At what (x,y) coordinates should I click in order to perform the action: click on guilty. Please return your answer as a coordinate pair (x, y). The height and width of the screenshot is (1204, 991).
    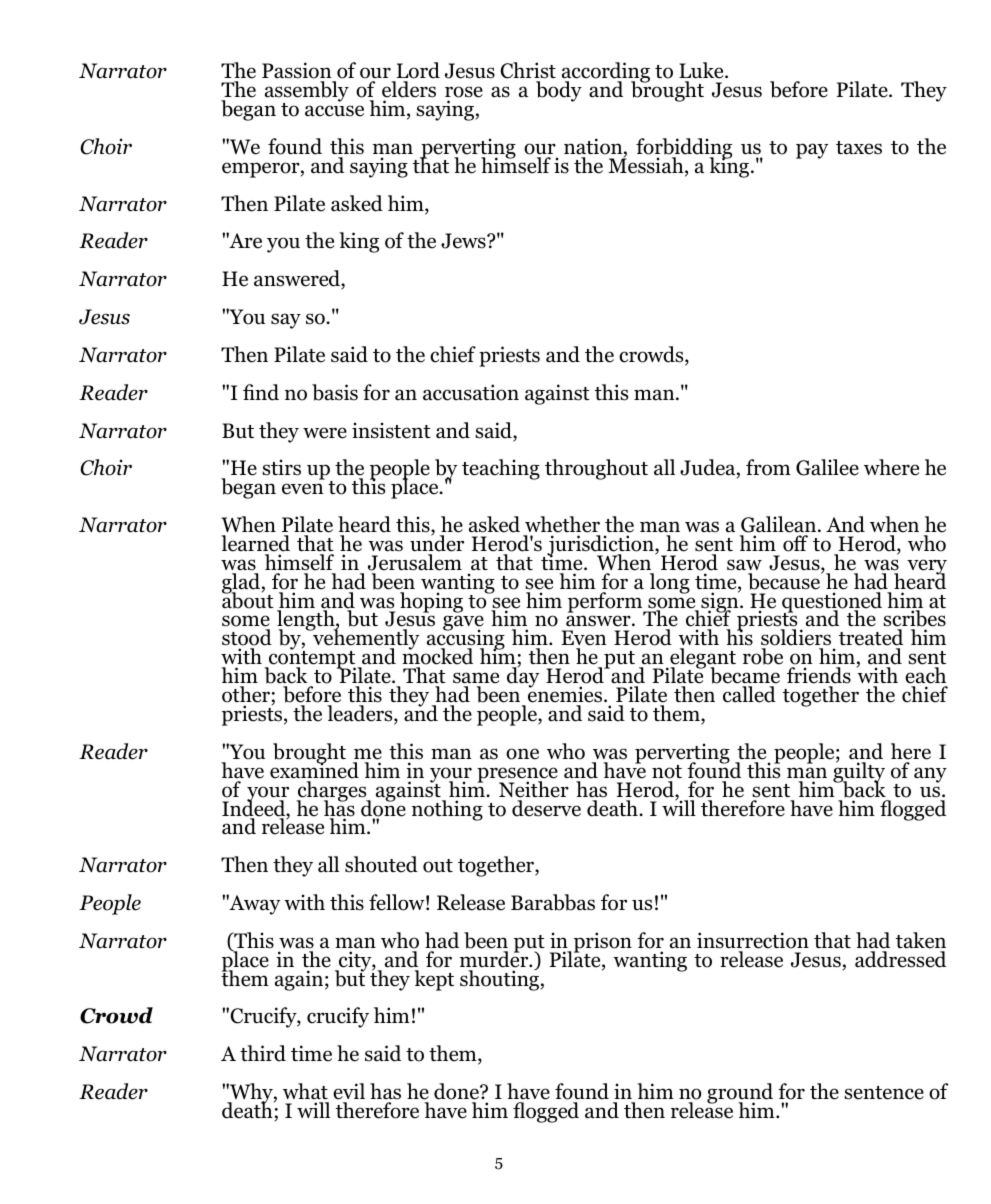
    Looking at the image, I should click on (859, 772).
